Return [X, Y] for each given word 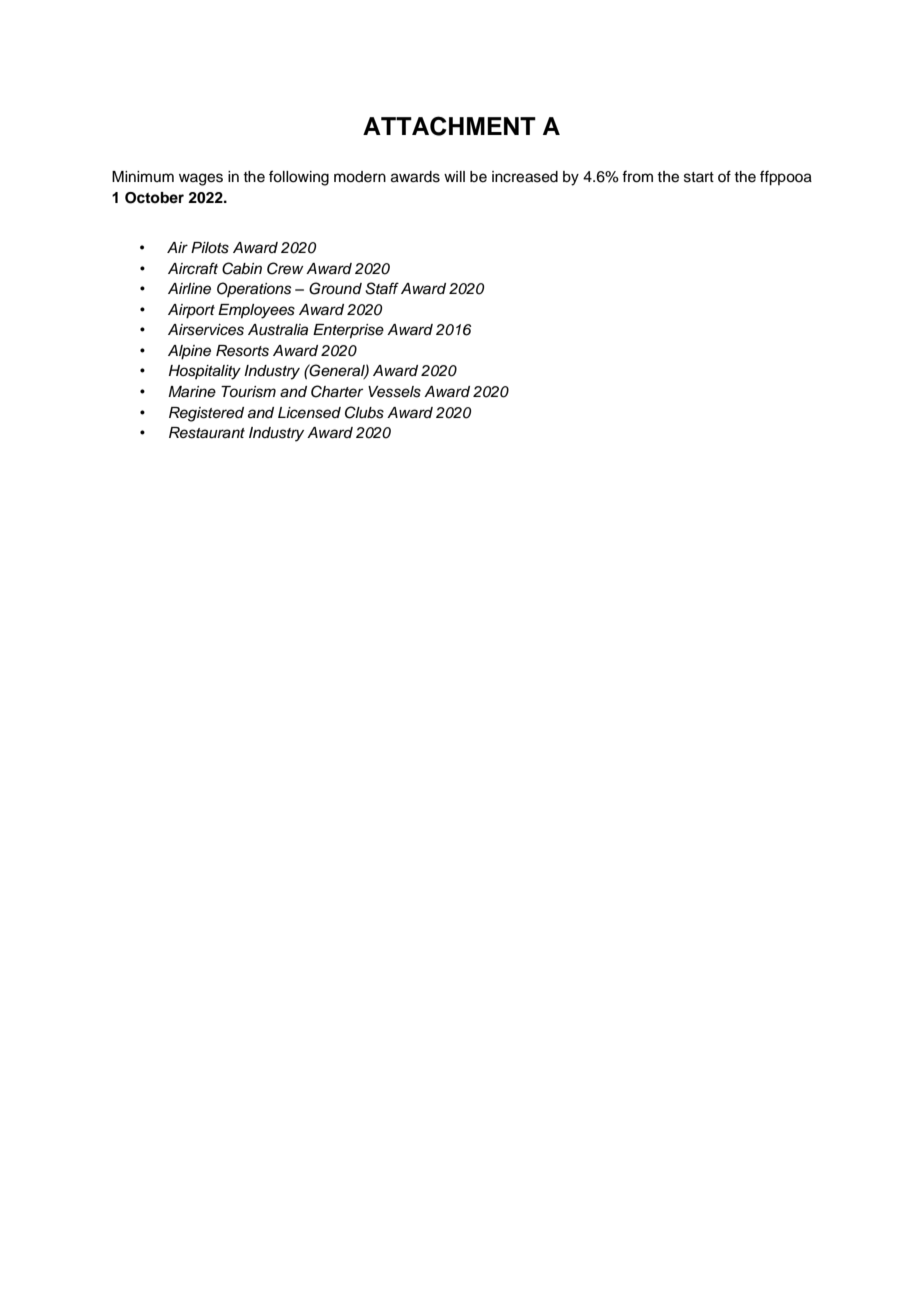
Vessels [394, 392]
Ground [335, 288]
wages [201, 179]
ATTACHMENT [449, 126]
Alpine [189, 352]
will [454, 176]
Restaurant [207, 433]
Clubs [364, 412]
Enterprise [348, 331]
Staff [382, 288]
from [637, 176]
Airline [189, 289]
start [699, 177]
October [154, 198]
